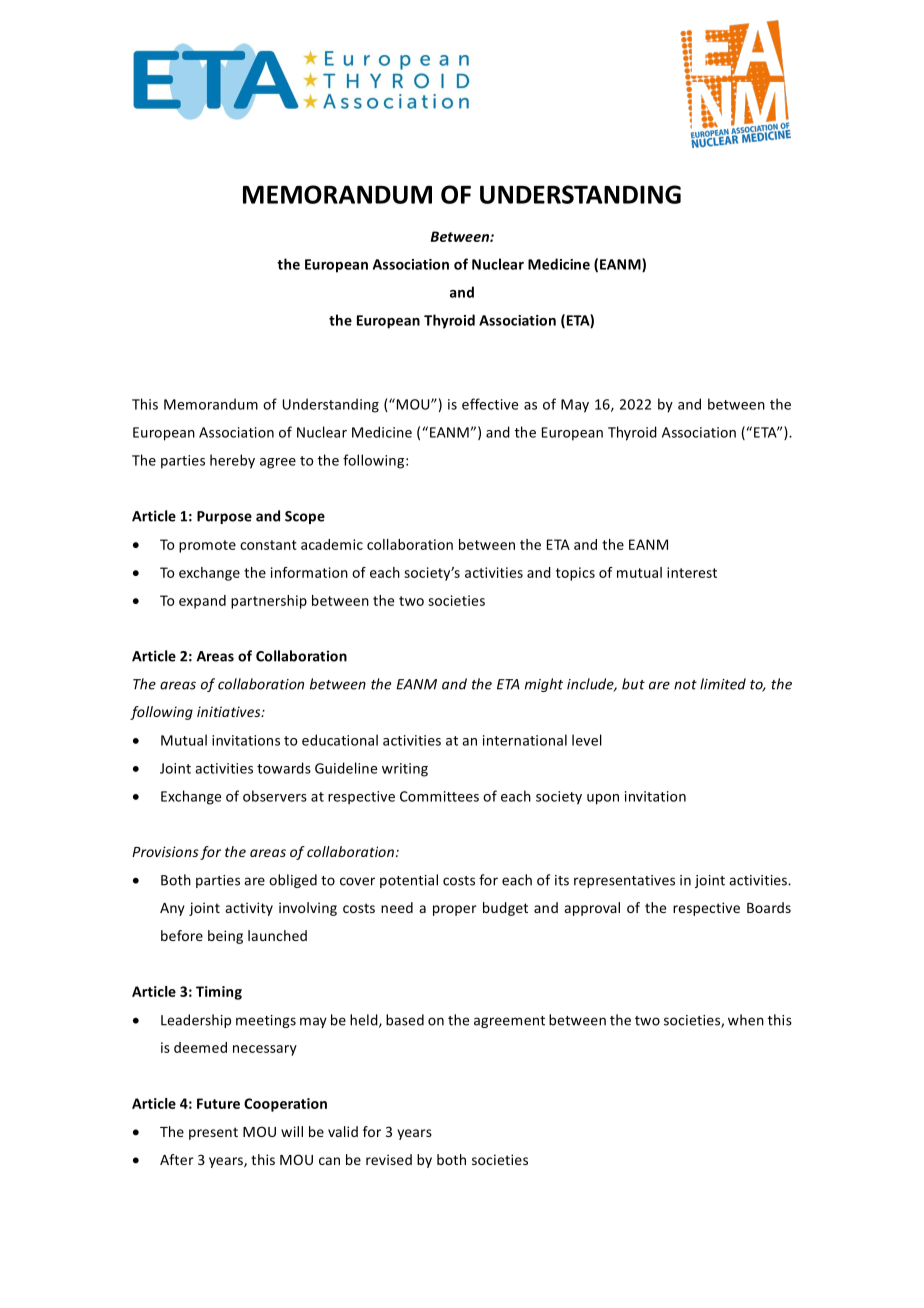  Describe the element at coordinates (292, 1131) in the page. I see `will` at that location.
